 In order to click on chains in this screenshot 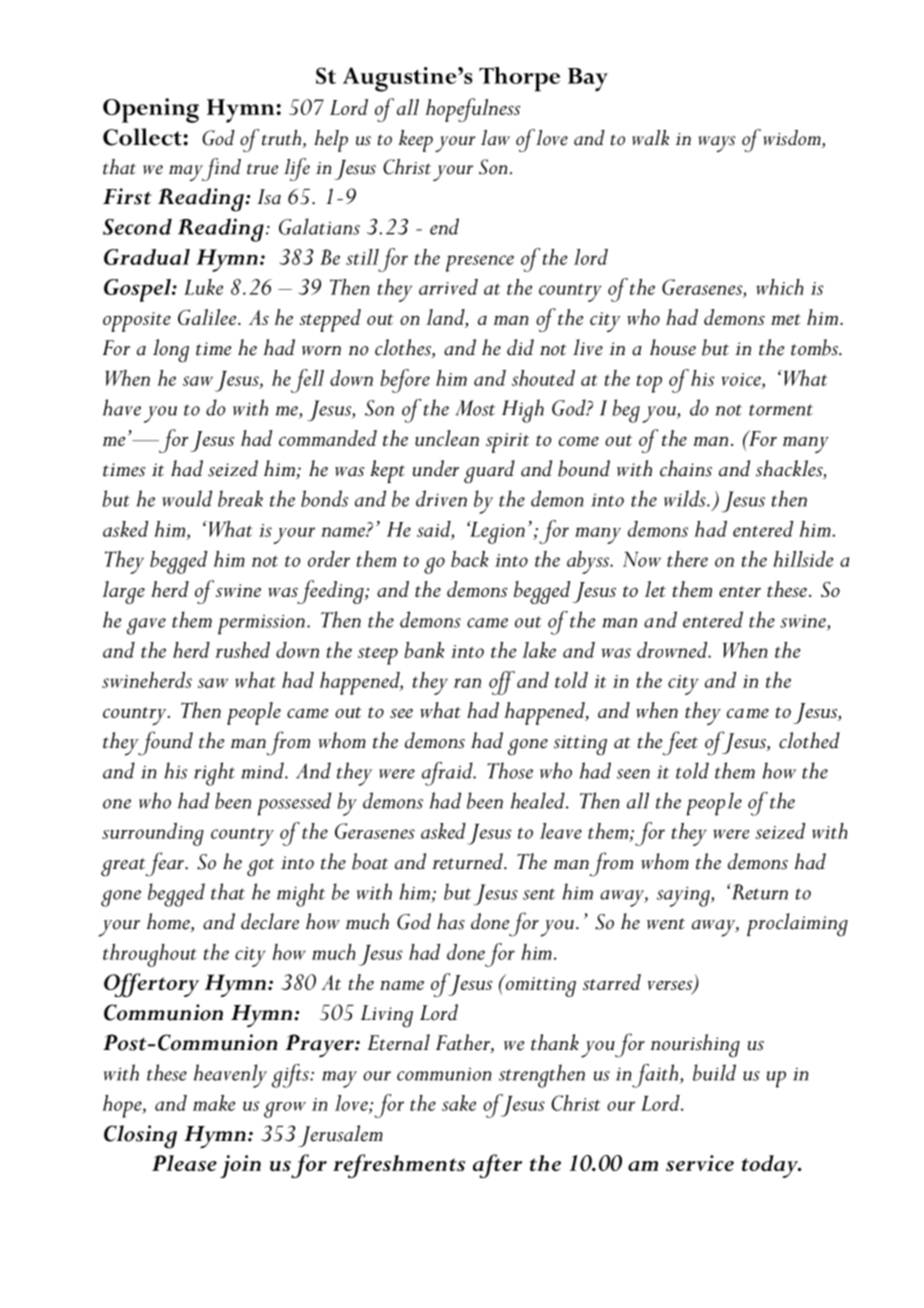, I will do `click(686, 468)`.
